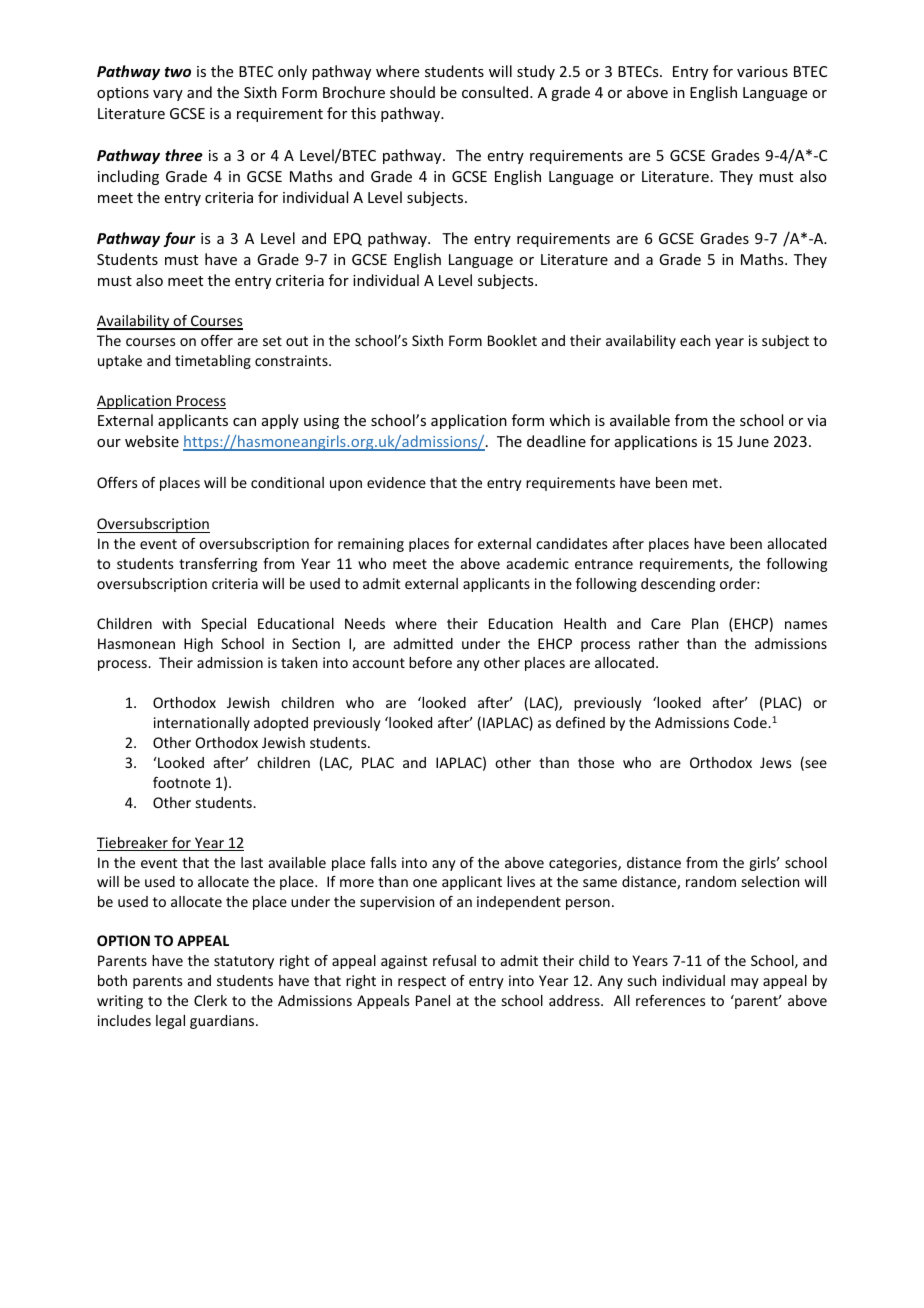 This screenshot has width=924, height=1308. I want to click on may, so click(745, 983).
